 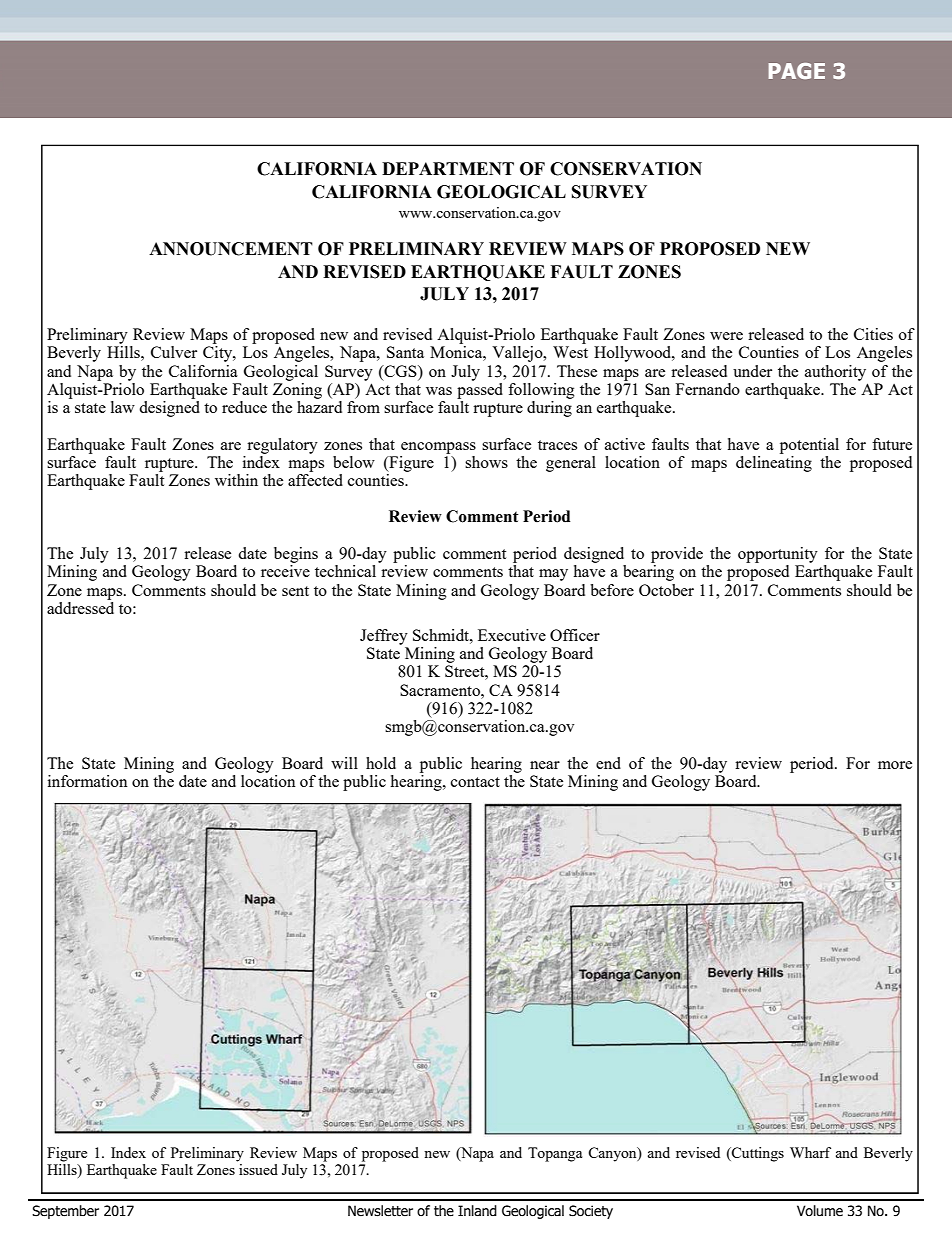 I want to click on PAGE, so click(x=797, y=71).
